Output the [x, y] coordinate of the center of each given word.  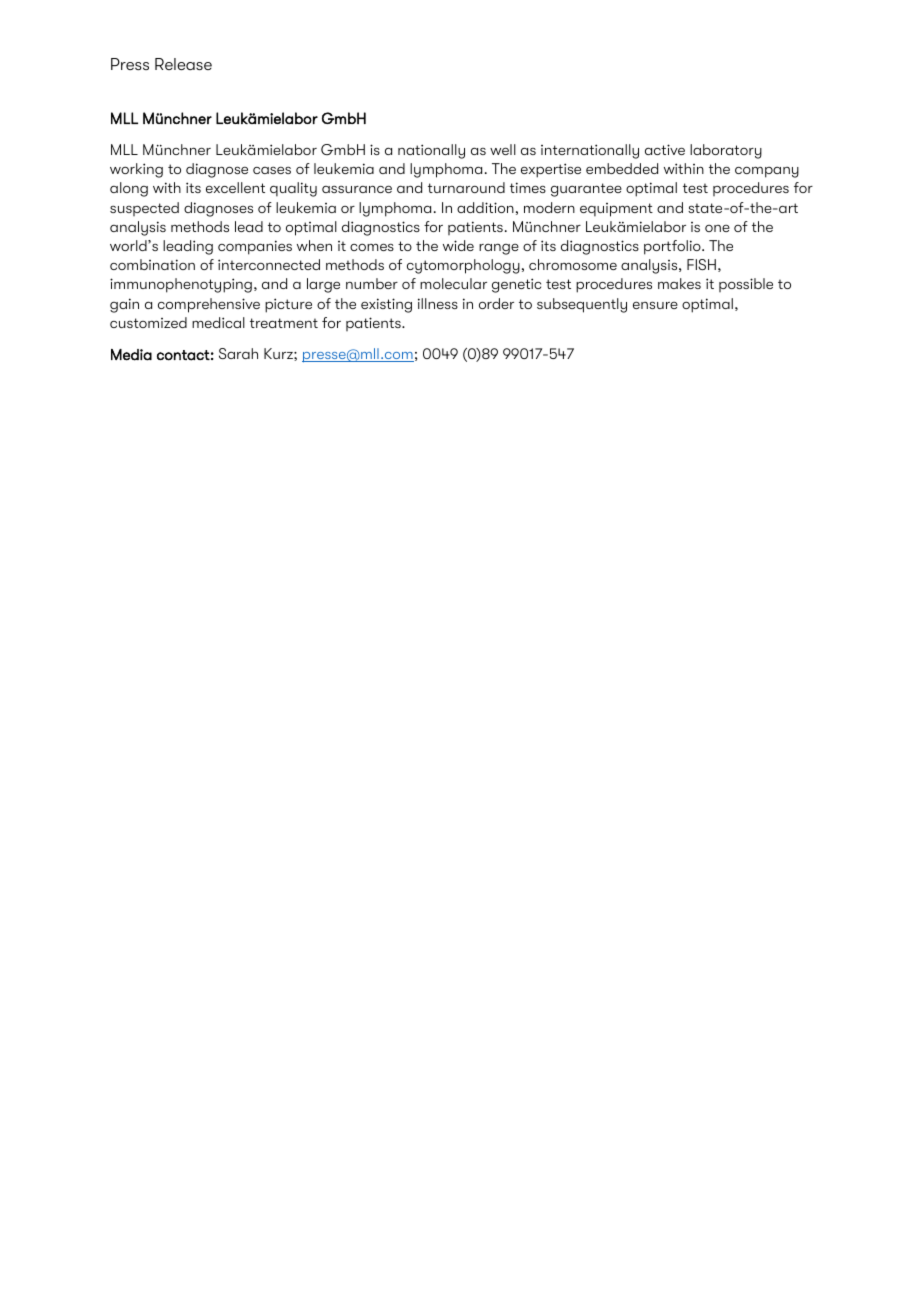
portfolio [673, 247]
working [136, 170]
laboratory [726, 151]
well [503, 149]
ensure [655, 305]
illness [438, 303]
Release [183, 64]
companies [255, 247]
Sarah [238, 353]
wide [458, 245]
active [665, 149]
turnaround [466, 187]
